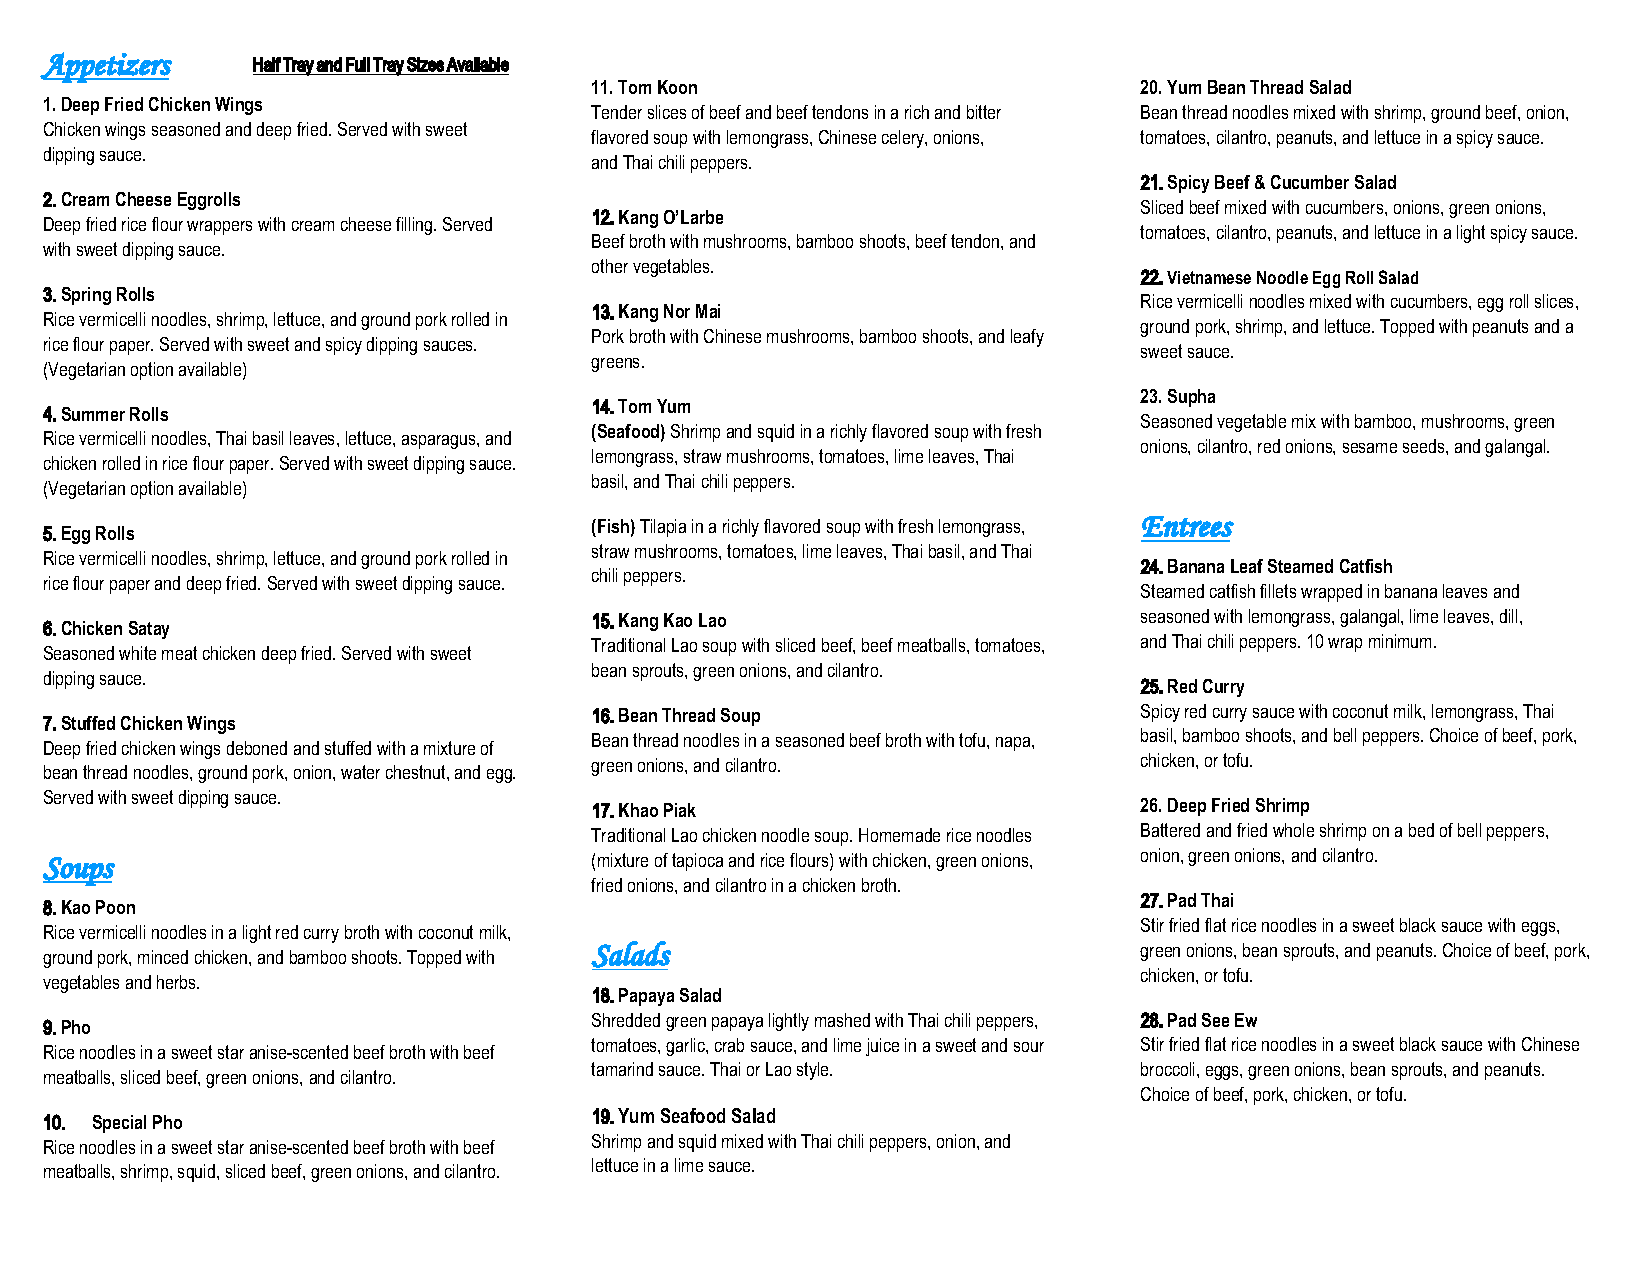 This screenshot has width=1637, height=1265. What do you see at coordinates (119, 1124) in the screenshot?
I see `Special` at bounding box center [119, 1124].
